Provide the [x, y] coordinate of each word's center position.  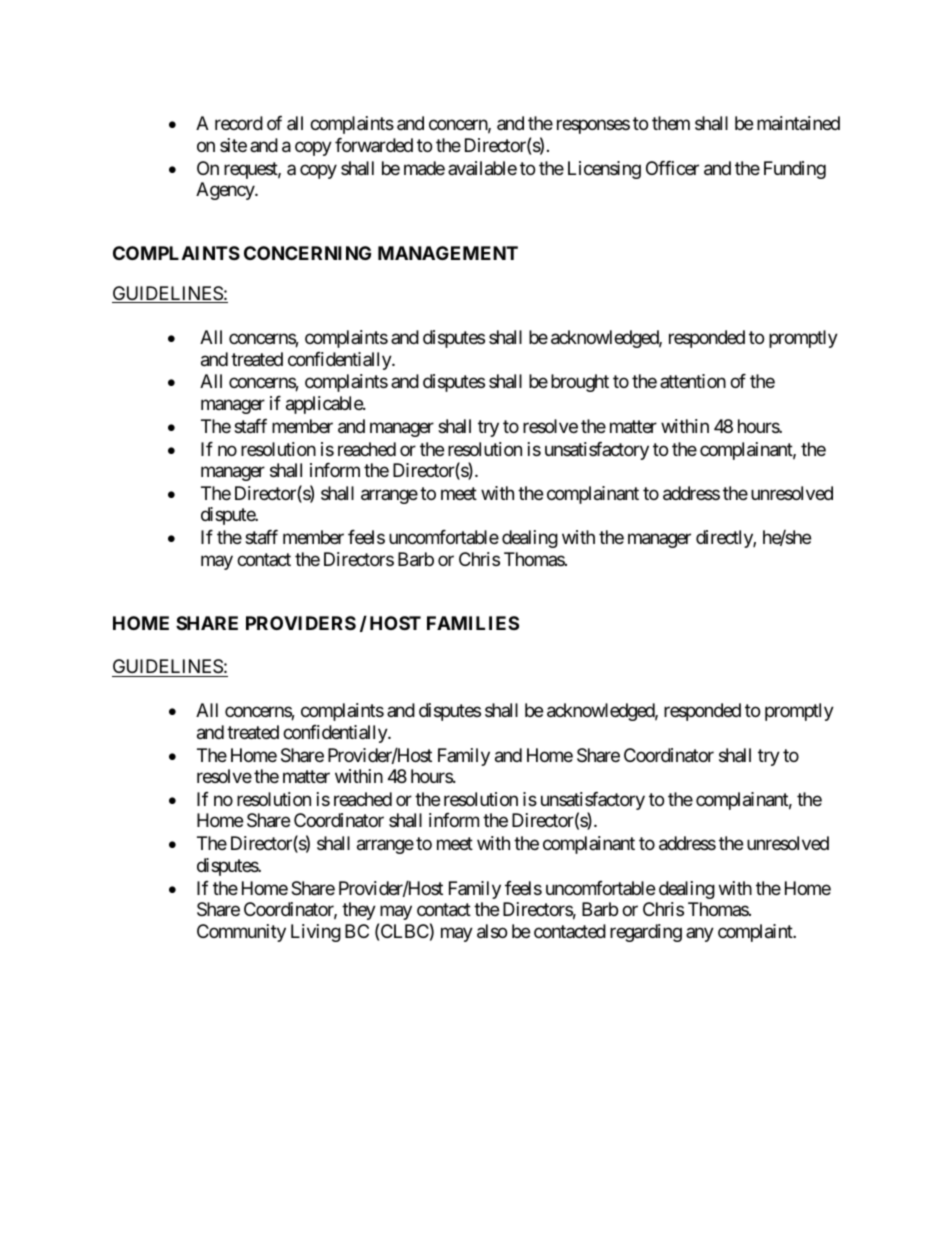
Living [316, 933]
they [359, 911]
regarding [646, 933]
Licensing [604, 170]
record [239, 123]
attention [693, 381]
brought [580, 383]
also [492, 931]
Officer [672, 168]
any [700, 934]
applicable [325, 405]
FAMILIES [473, 623]
